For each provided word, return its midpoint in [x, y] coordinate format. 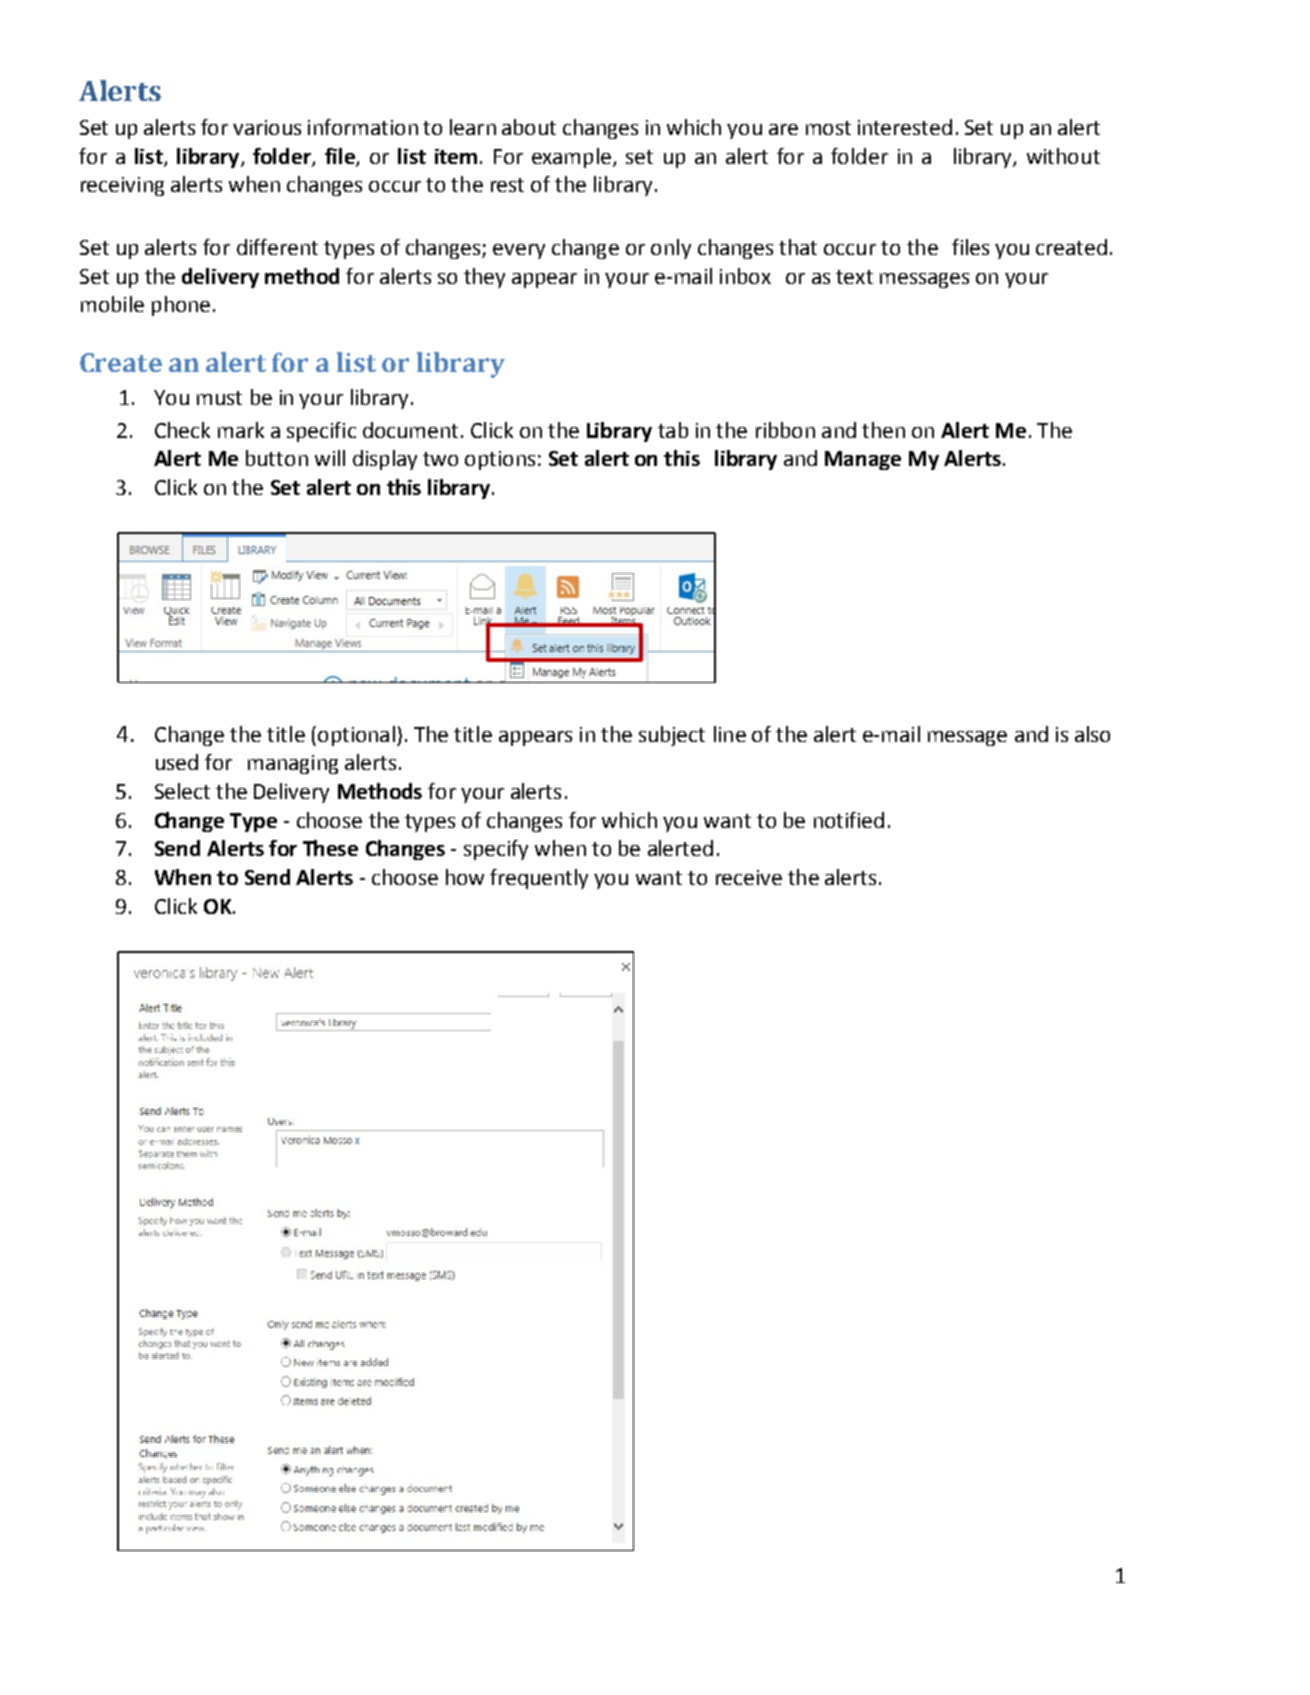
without [1063, 156]
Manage [863, 460]
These [330, 848]
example [571, 158]
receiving [122, 186]
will [330, 458]
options [500, 460]
